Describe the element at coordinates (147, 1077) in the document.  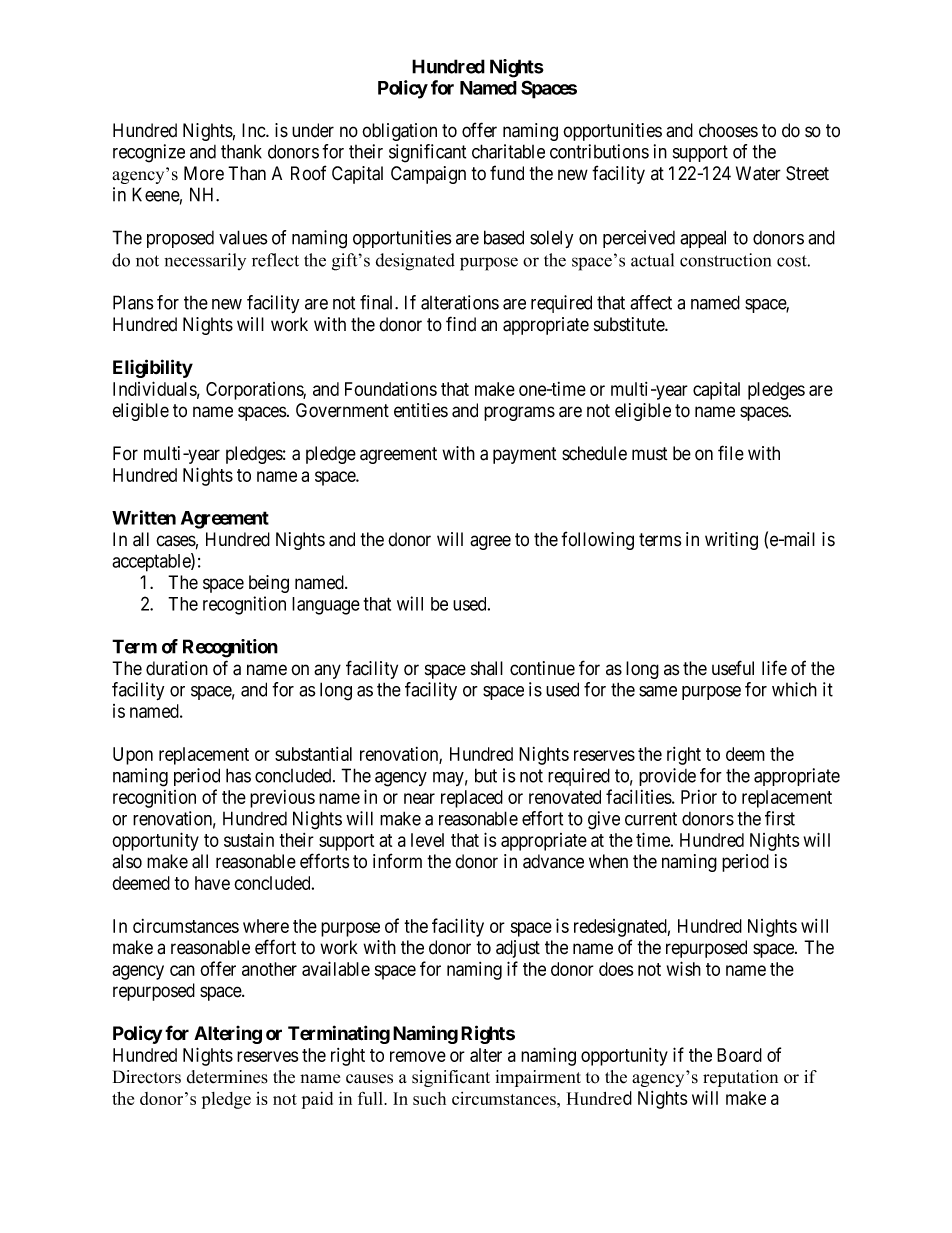
I see `Directors` at that location.
